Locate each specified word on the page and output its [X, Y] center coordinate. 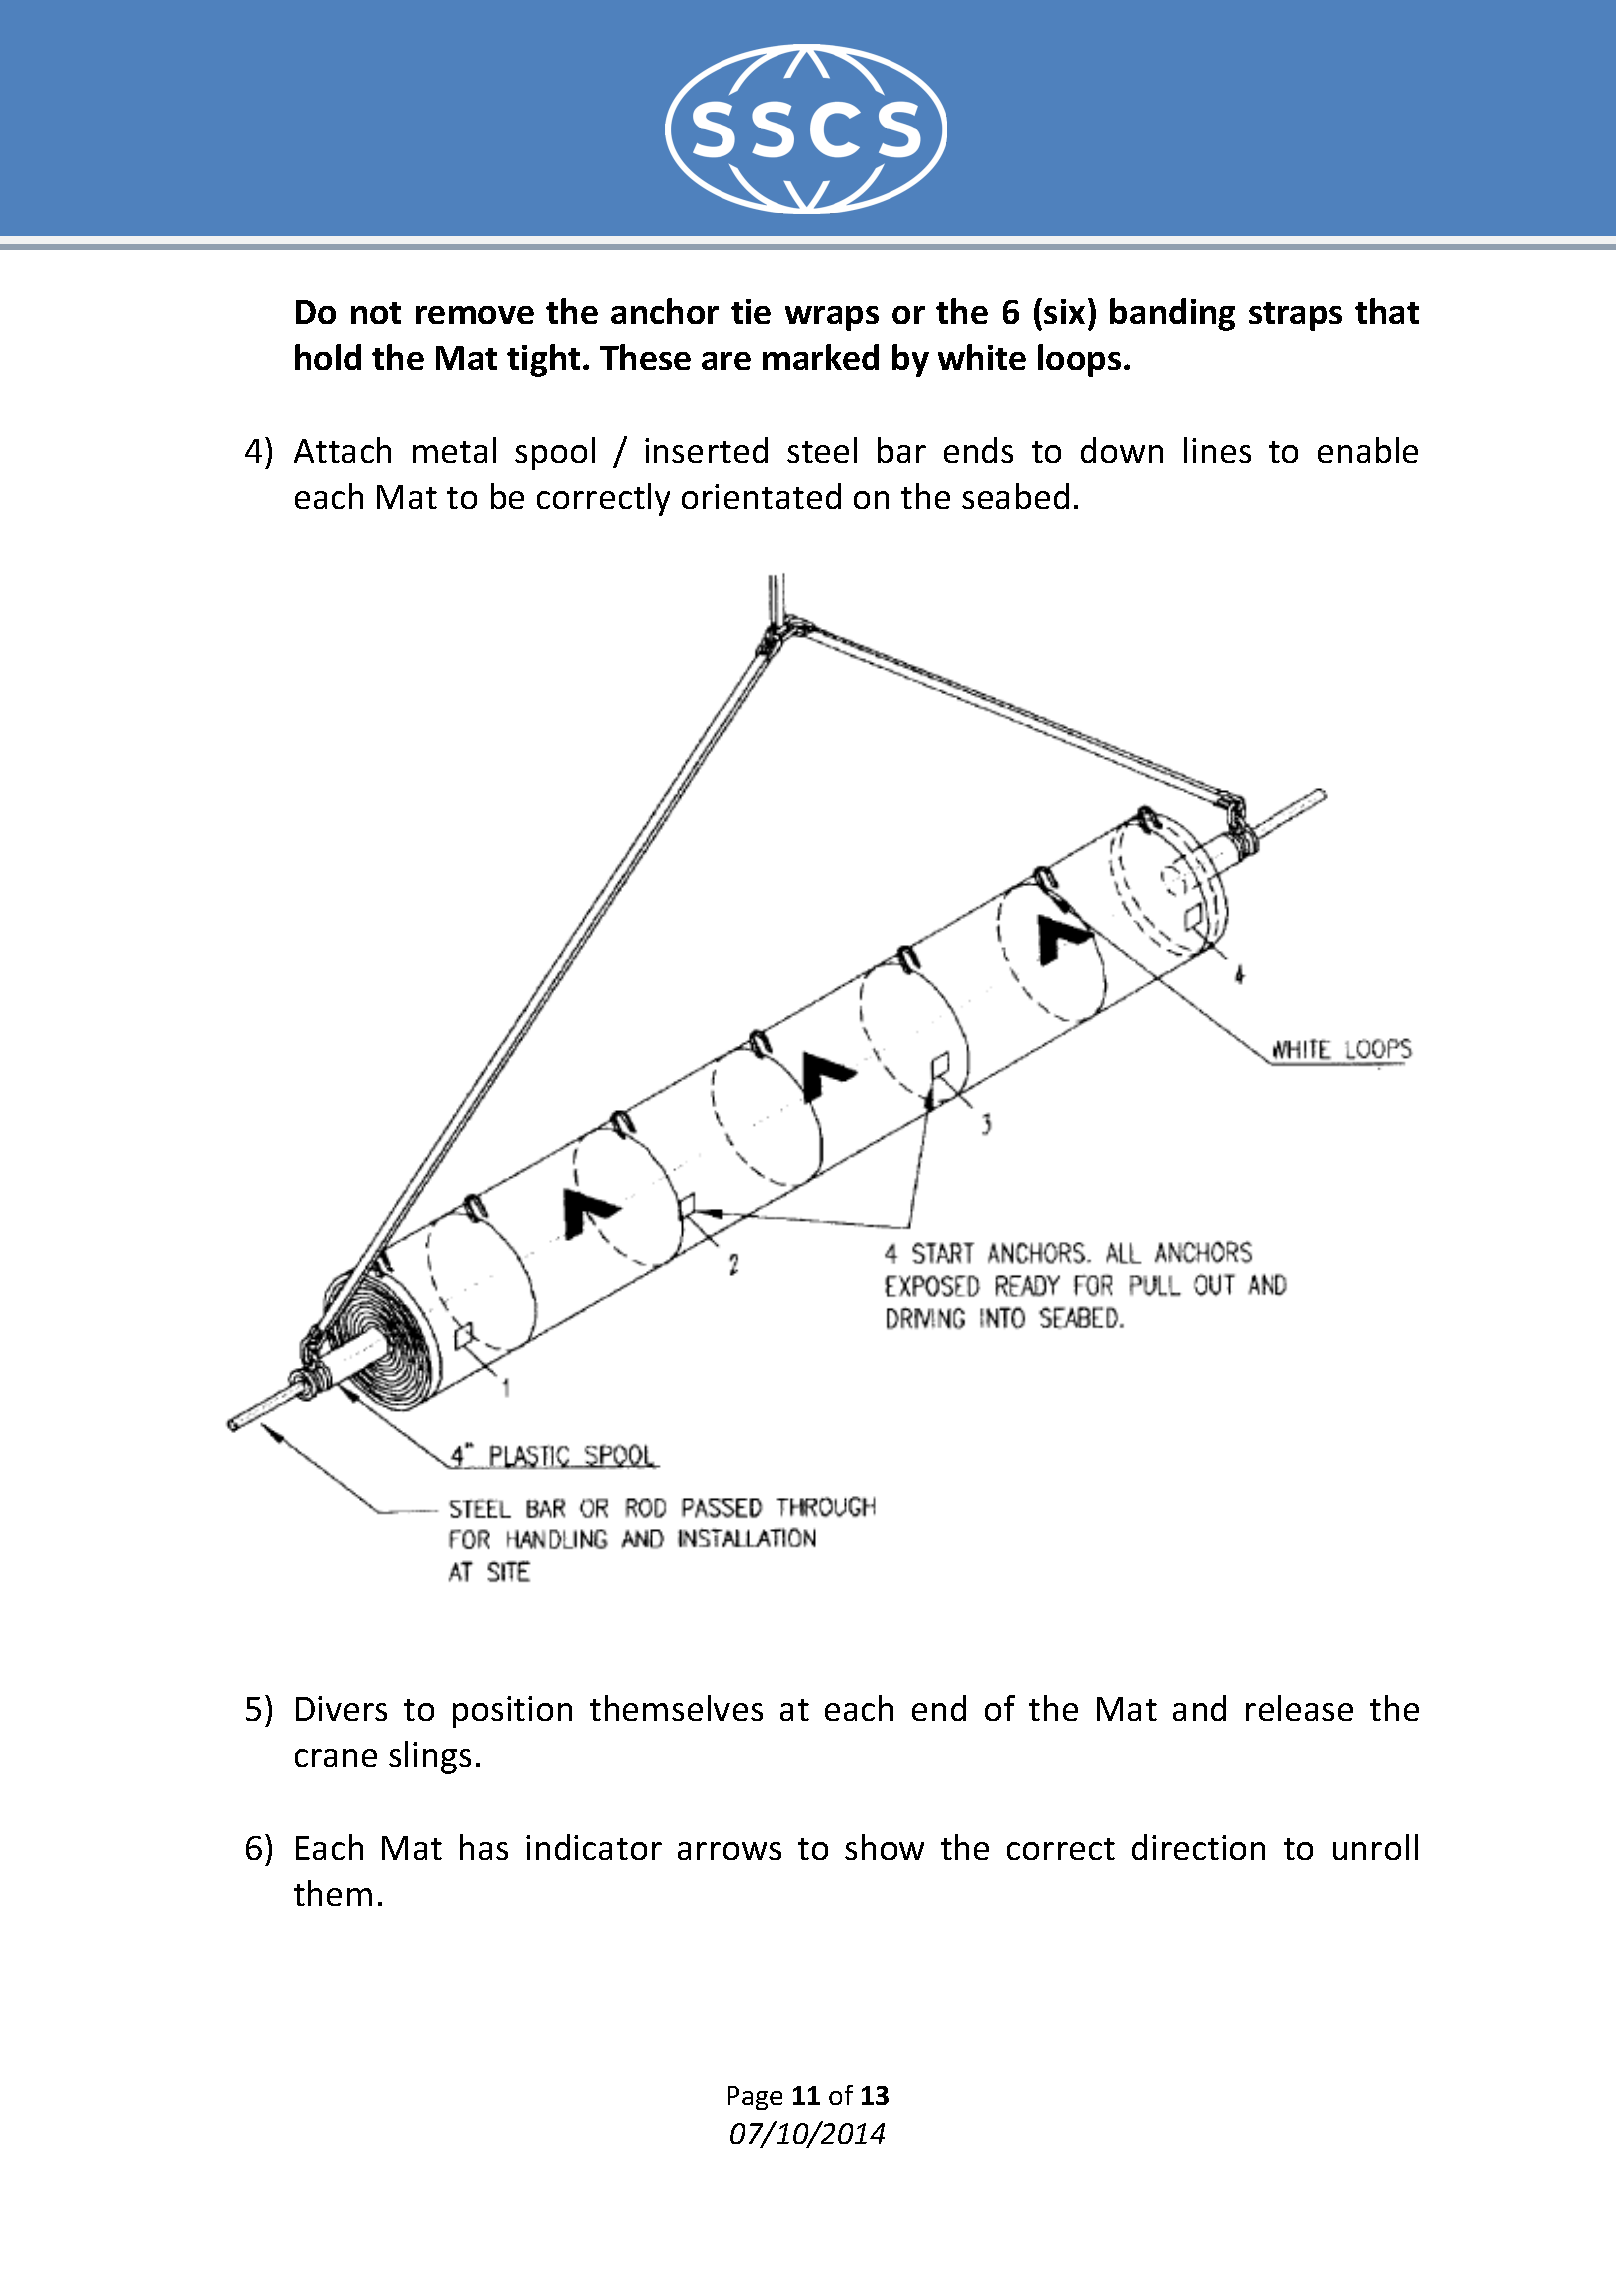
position [512, 1712]
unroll [1375, 1847]
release [1299, 1708]
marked [821, 357]
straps [1295, 316]
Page [755, 2098]
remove [475, 315]
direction [1198, 1847]
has [484, 1847]
